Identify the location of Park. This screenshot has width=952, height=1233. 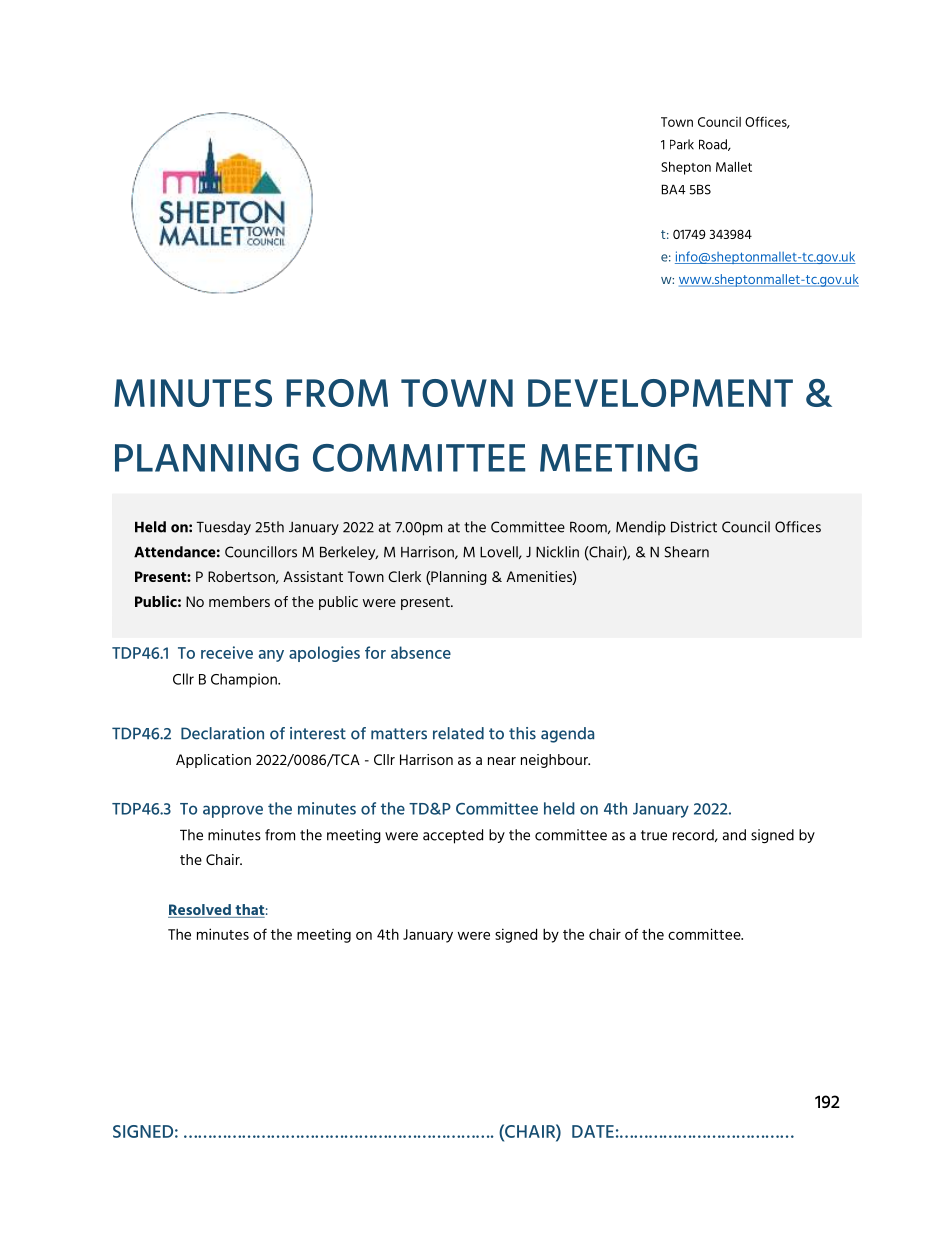
(682, 144).
